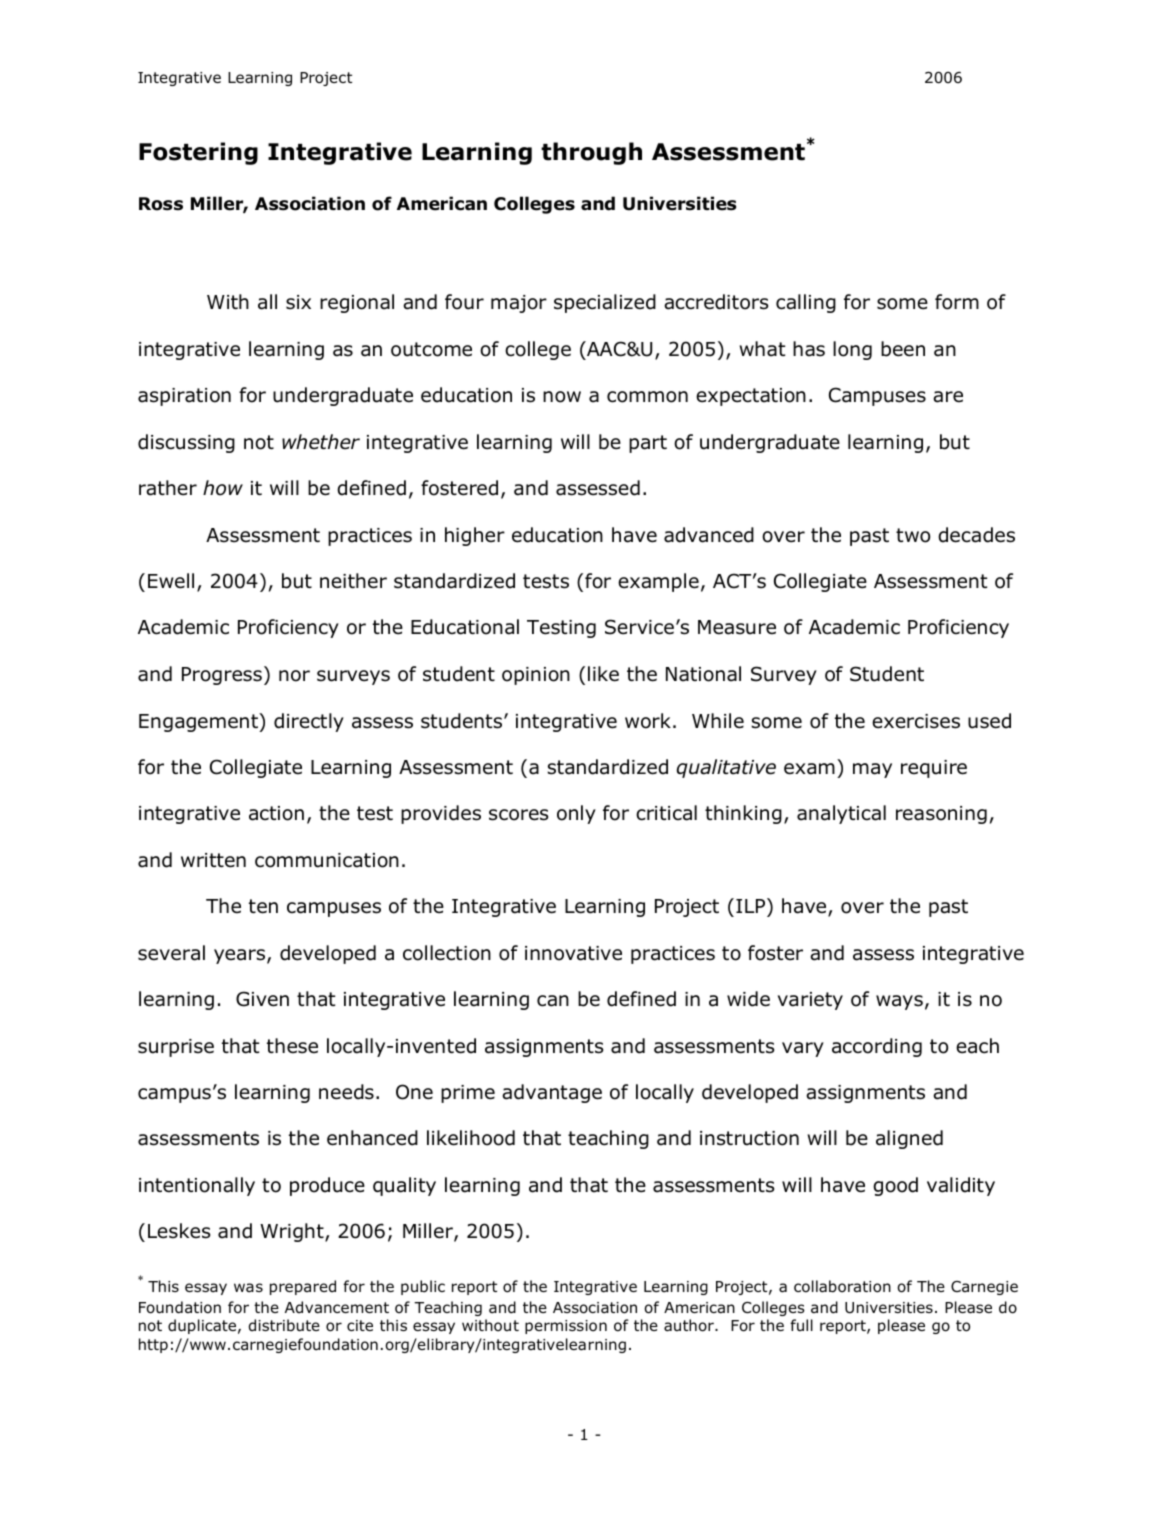 The width and height of the image is (1169, 1513). Describe the element at coordinates (566, 1327) in the image. I see `permission` at that location.
